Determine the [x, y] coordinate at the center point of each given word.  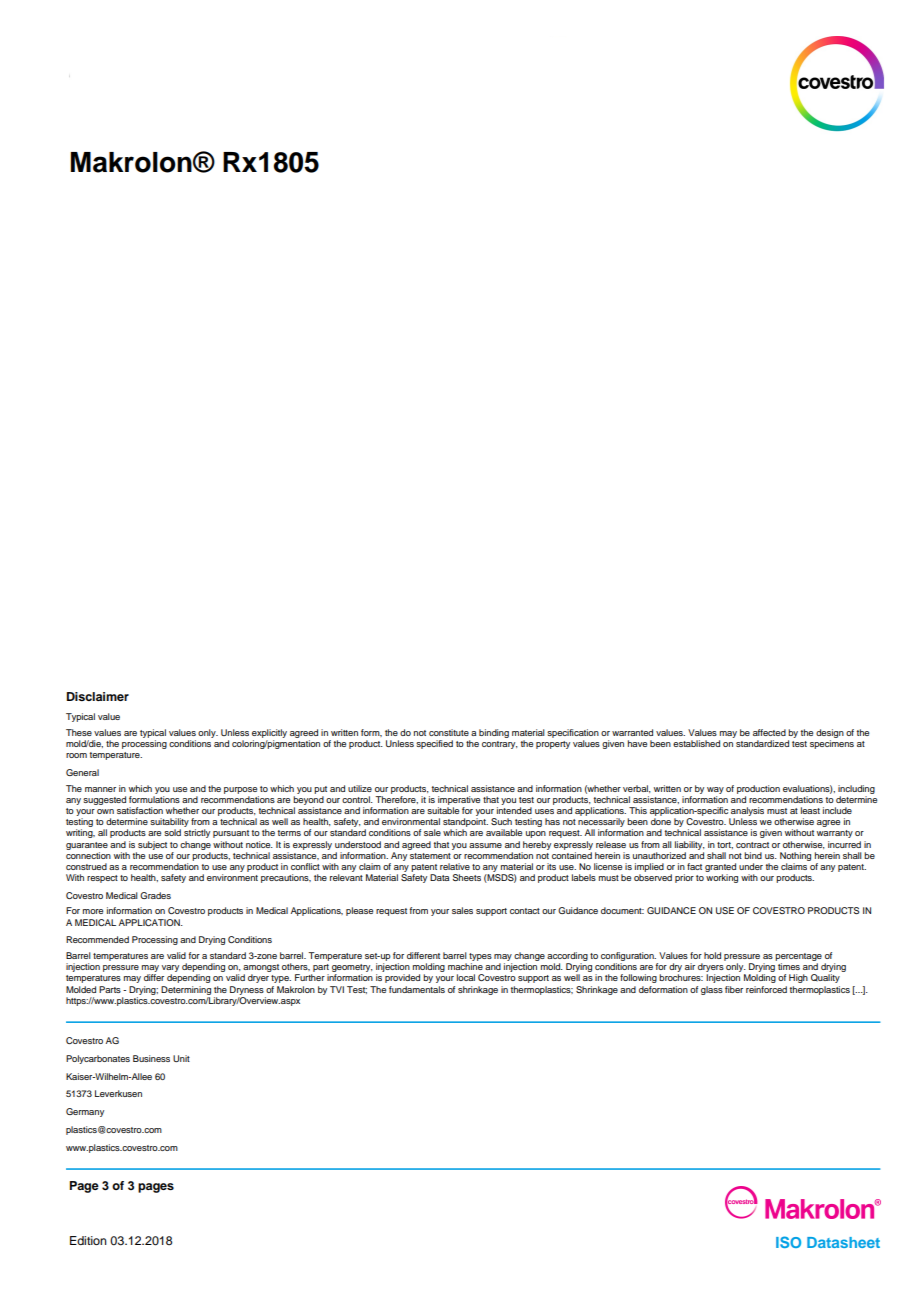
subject [152, 845]
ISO [788, 1242]
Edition [88, 1240]
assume [485, 845]
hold [712, 955]
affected [769, 732]
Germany [85, 1112]
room [76, 755]
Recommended [97, 939]
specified [434, 744]
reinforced [766, 989]
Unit [181, 1058]
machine [465, 966]
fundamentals [417, 989]
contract [752, 845]
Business [151, 1058]
